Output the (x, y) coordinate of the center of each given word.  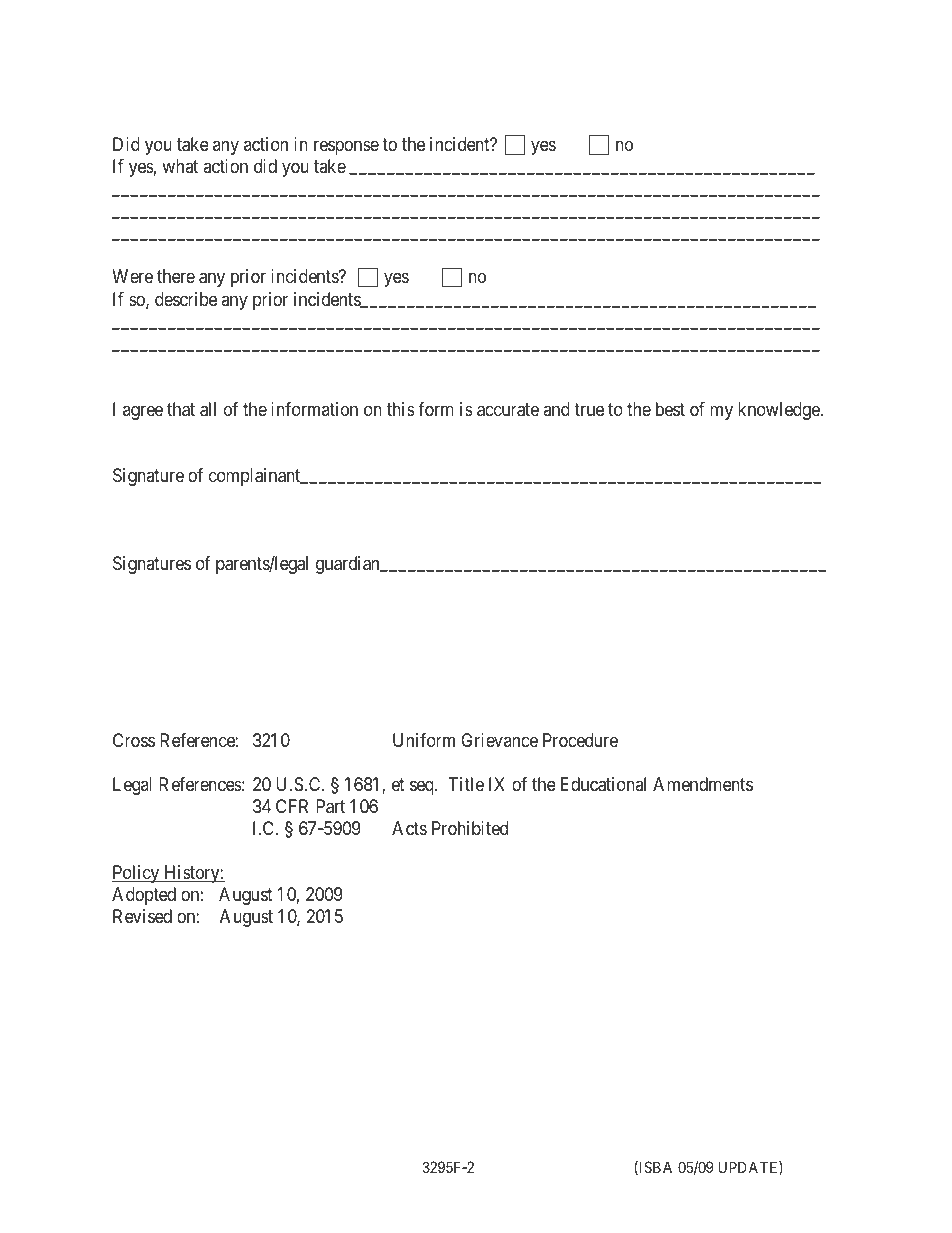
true (589, 409)
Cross (134, 740)
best (670, 409)
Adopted (144, 896)
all (208, 409)
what (180, 166)
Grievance (499, 740)
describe (186, 299)
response (346, 148)
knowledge (779, 411)
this (401, 409)
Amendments (703, 784)
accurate (508, 410)
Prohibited (470, 828)
